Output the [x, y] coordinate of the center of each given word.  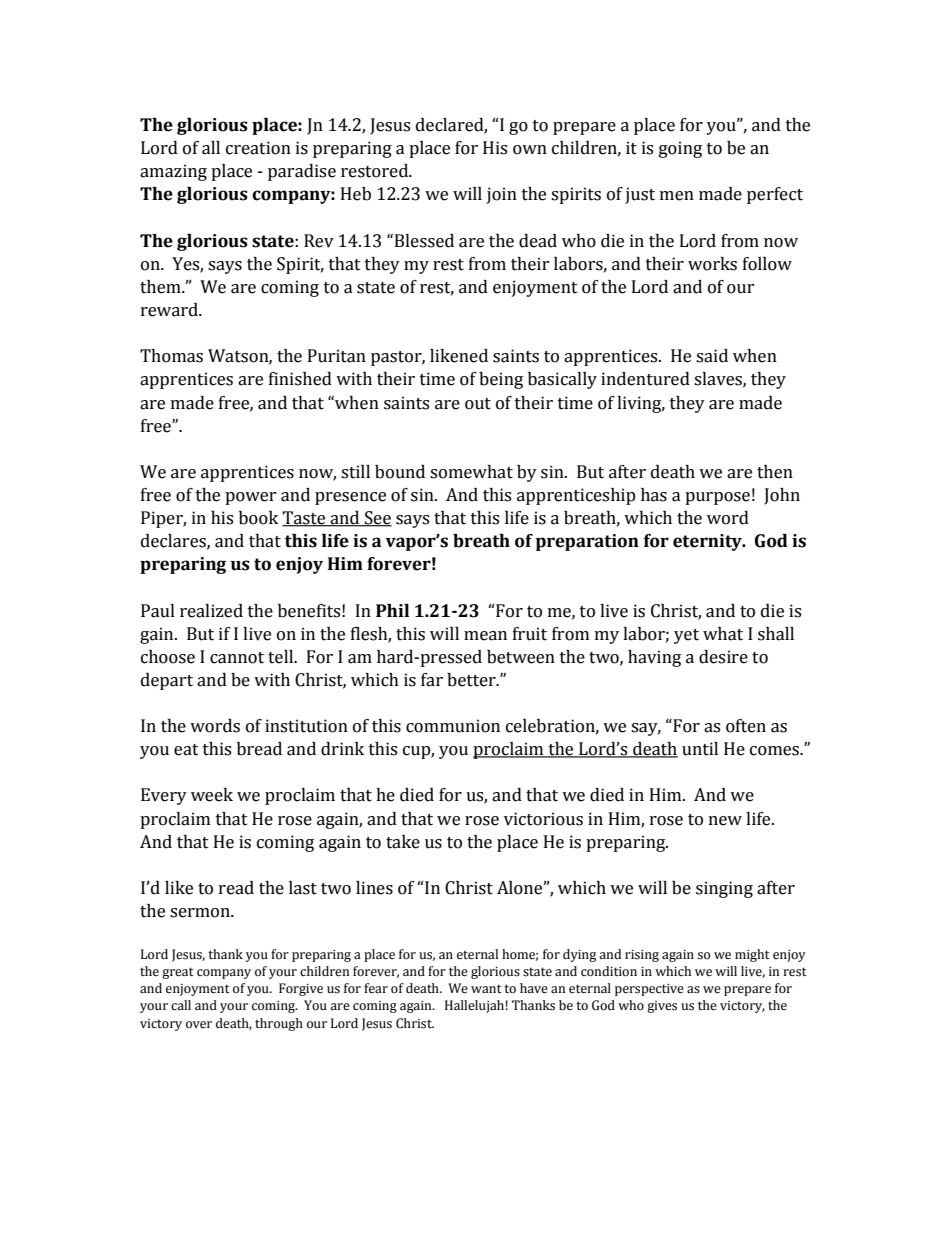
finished [300, 379]
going [680, 149]
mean [485, 636]
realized [211, 611]
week [212, 795]
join [502, 195]
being [501, 380]
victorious [543, 819]
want [486, 988]
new [725, 821]
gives [662, 1007]
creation [258, 148]
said [712, 356]
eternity [708, 542]
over [199, 1024]
